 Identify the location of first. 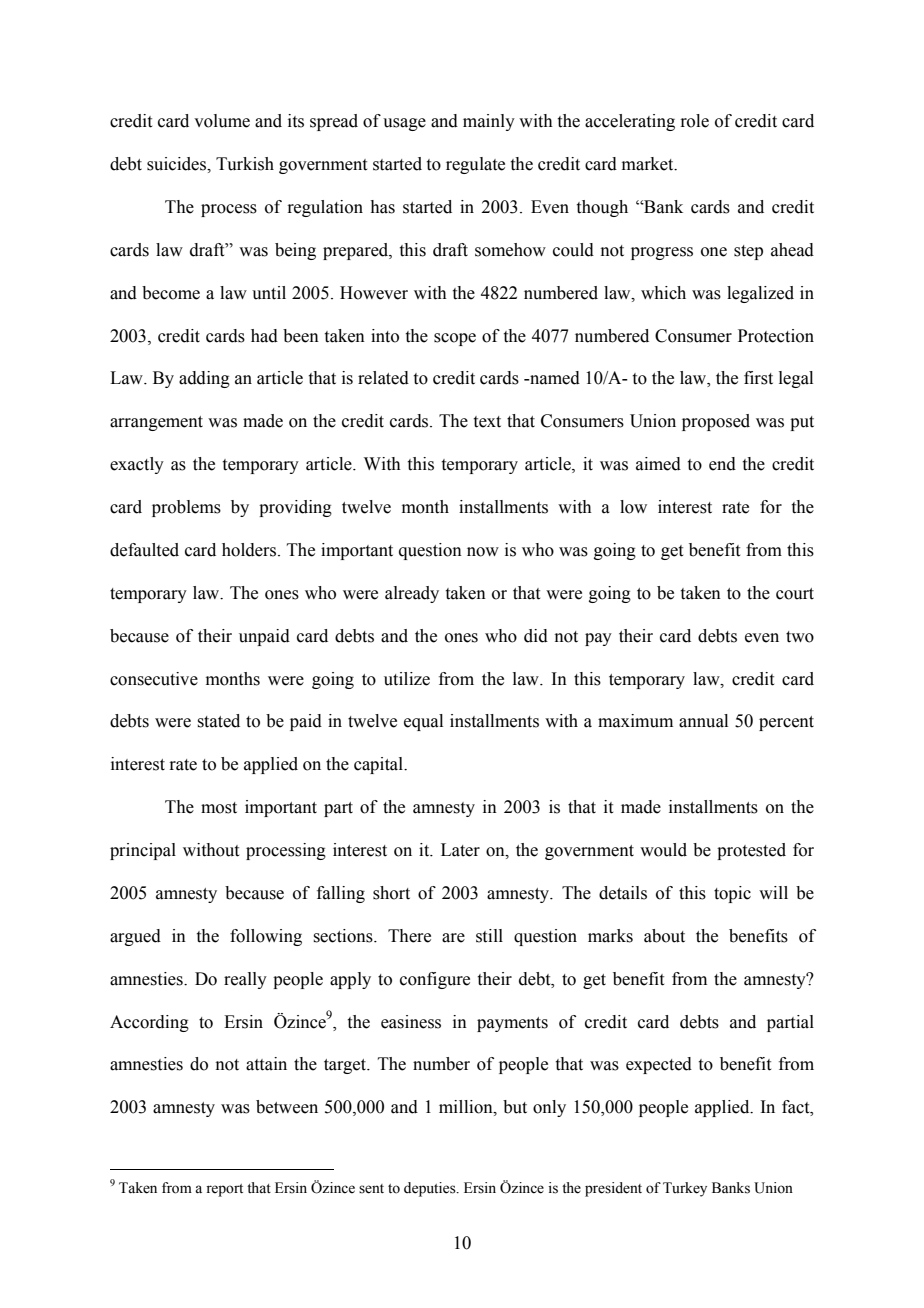
(758, 378).
